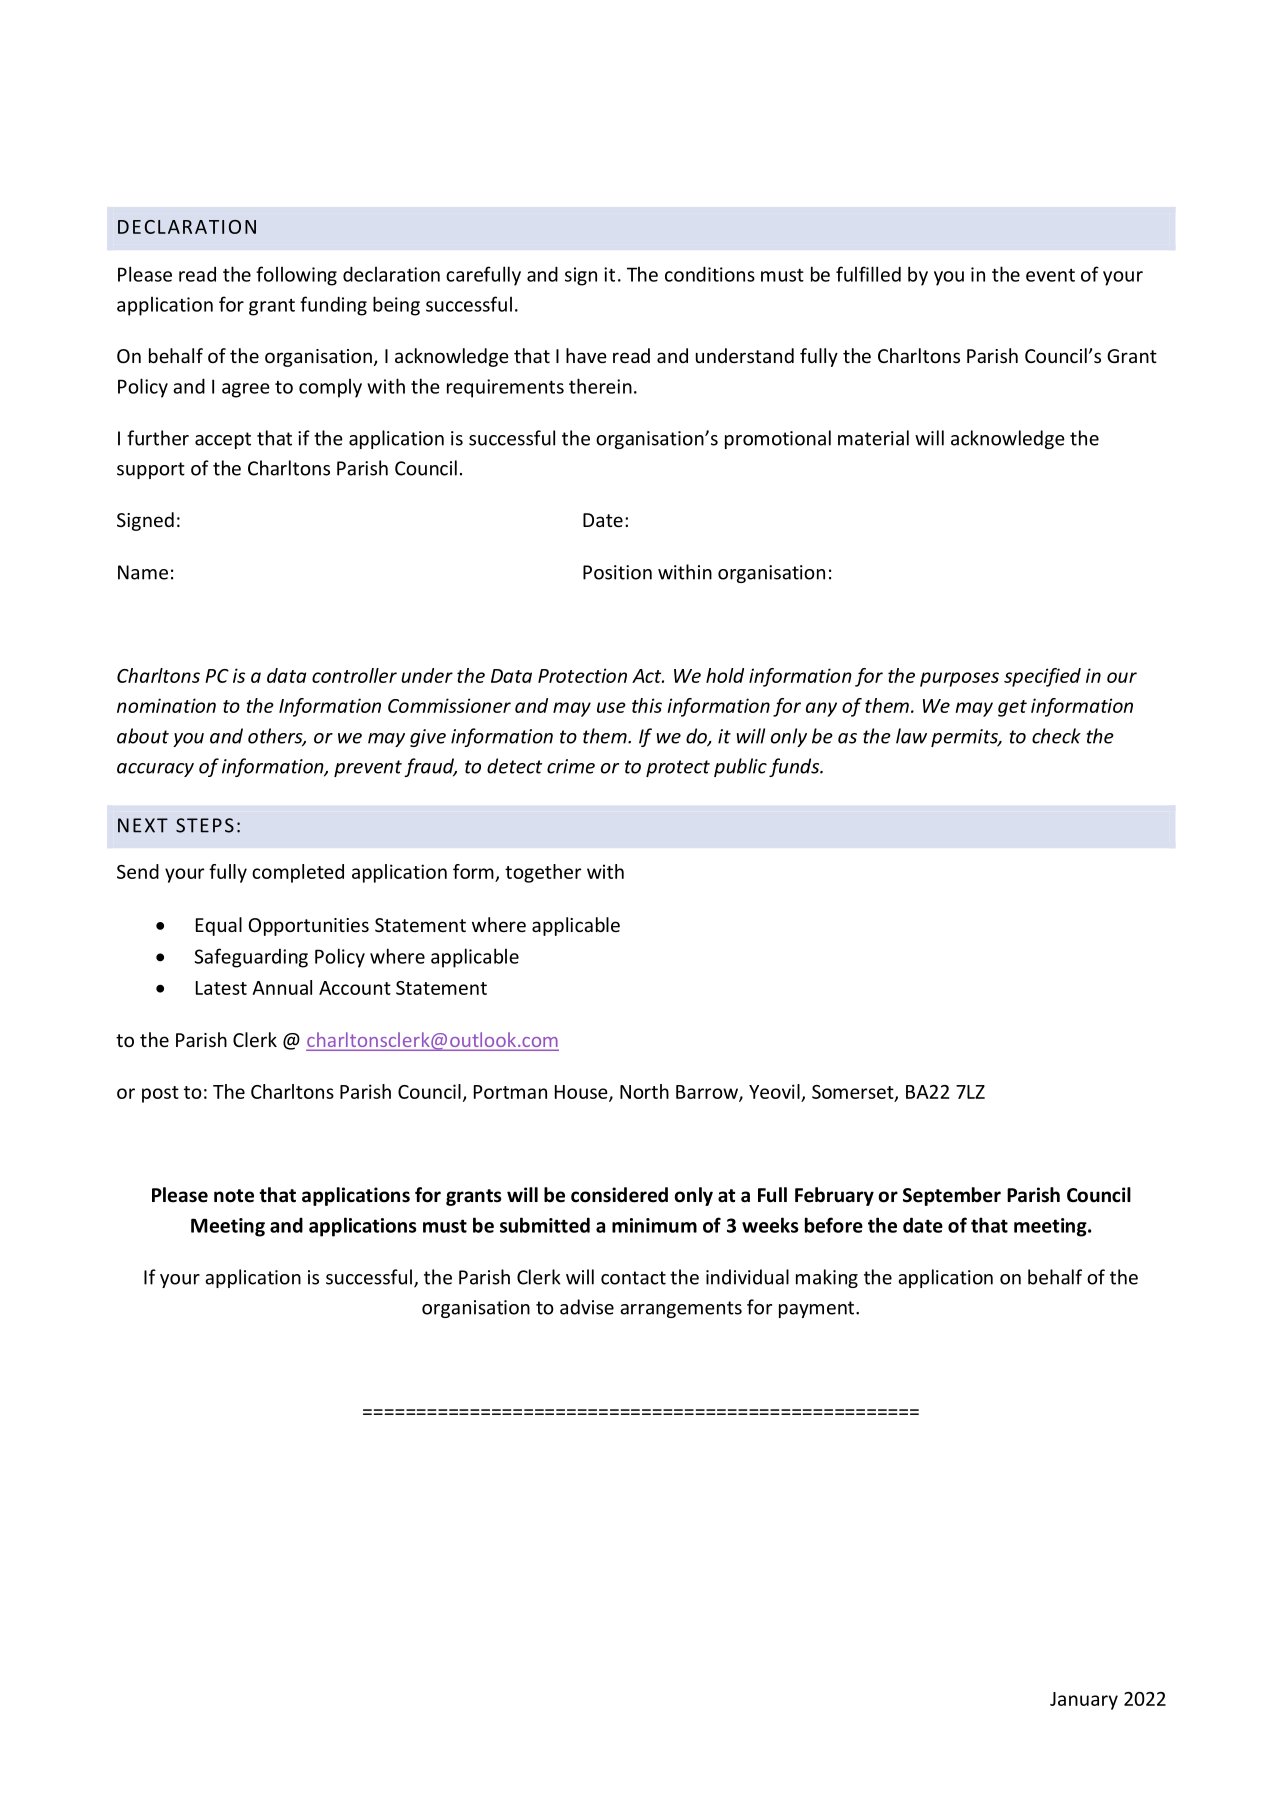 Image resolution: width=1282 pixels, height=1814 pixels. What do you see at coordinates (234, 1196) in the screenshot?
I see `note` at bounding box center [234, 1196].
